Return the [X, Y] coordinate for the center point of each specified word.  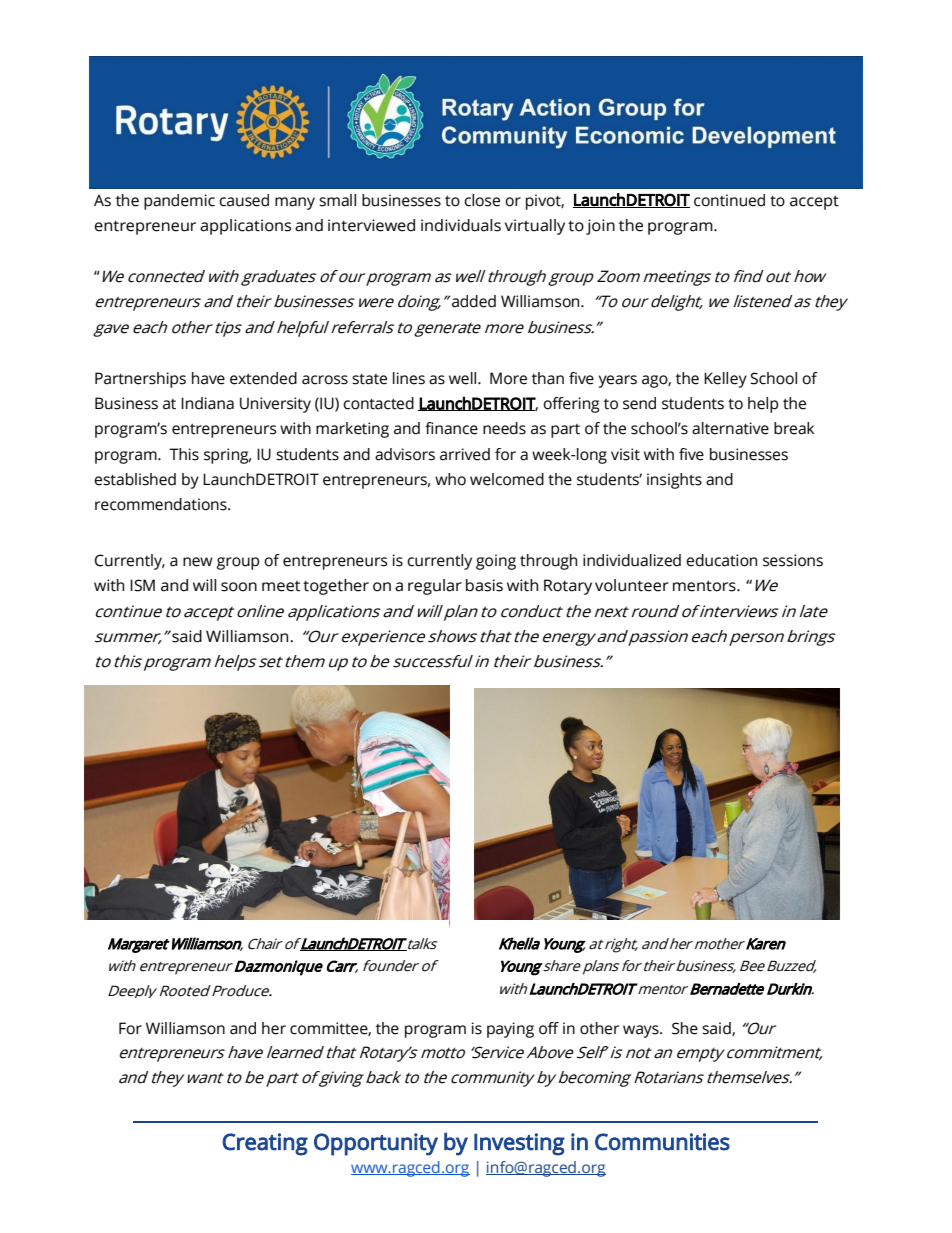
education [721, 560]
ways [642, 1031]
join [600, 227]
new [198, 562]
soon [239, 587]
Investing [519, 1144]
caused [244, 200]
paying [510, 1030]
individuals [461, 225]
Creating [265, 1144]
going [496, 562]
